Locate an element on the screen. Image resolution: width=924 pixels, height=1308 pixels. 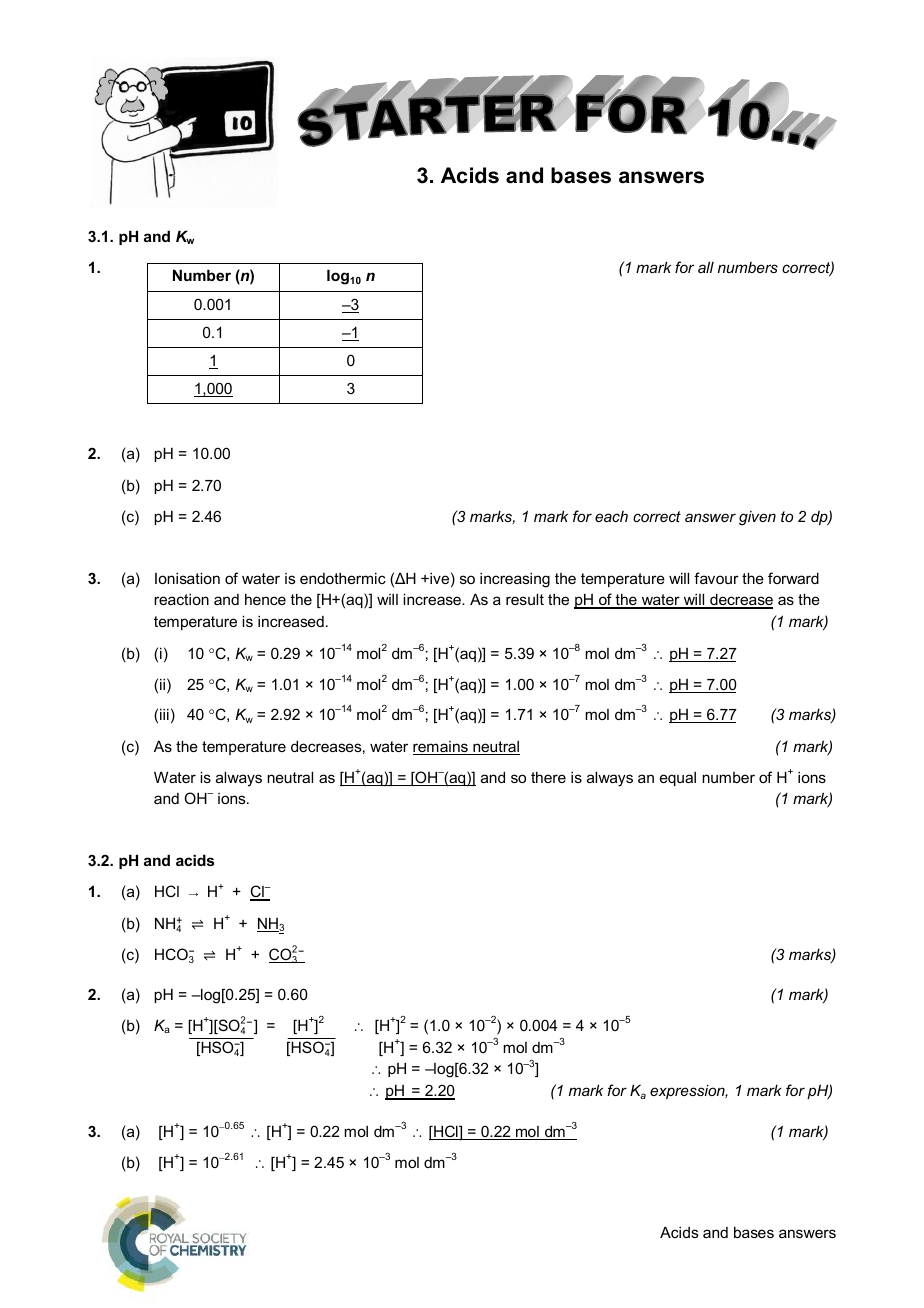
hence is located at coordinates (265, 599).
